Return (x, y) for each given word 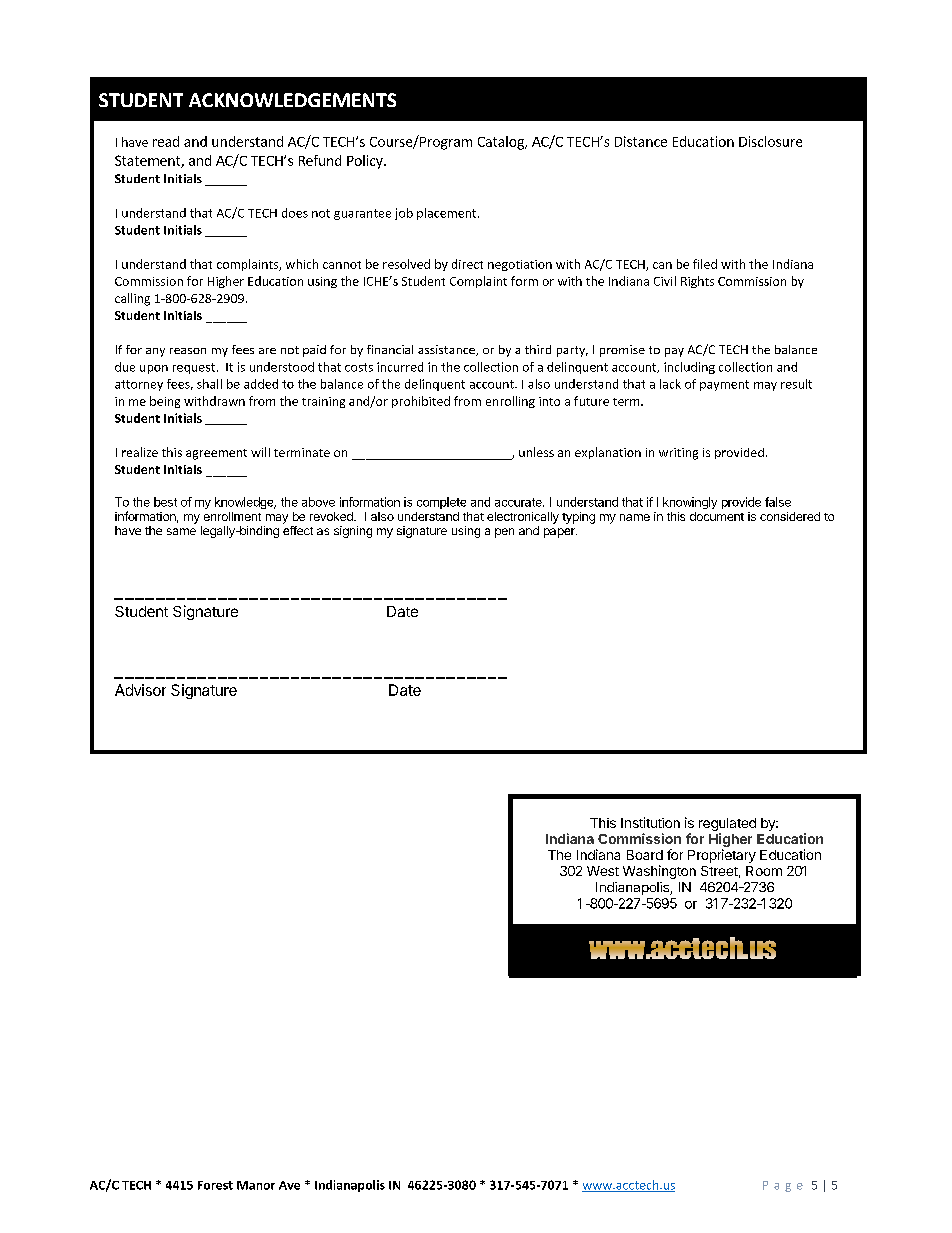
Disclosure (770, 141)
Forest (215, 1185)
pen (504, 533)
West (603, 871)
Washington (659, 872)
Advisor (140, 690)
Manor (256, 1185)
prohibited (421, 402)
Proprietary (722, 856)
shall (209, 384)
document (717, 516)
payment (724, 385)
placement (448, 214)
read (166, 141)
